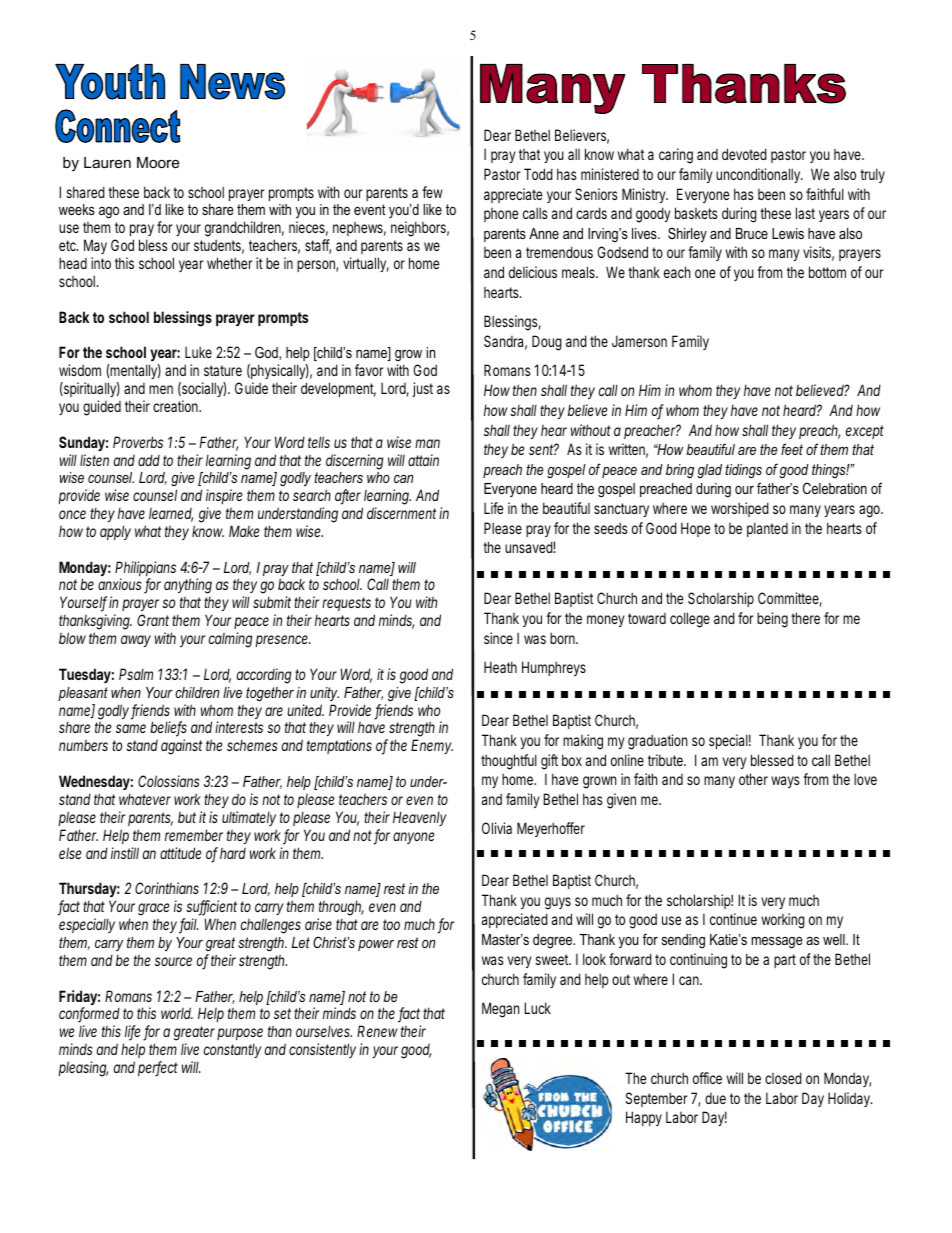  I want to click on inspire, so click(224, 498).
